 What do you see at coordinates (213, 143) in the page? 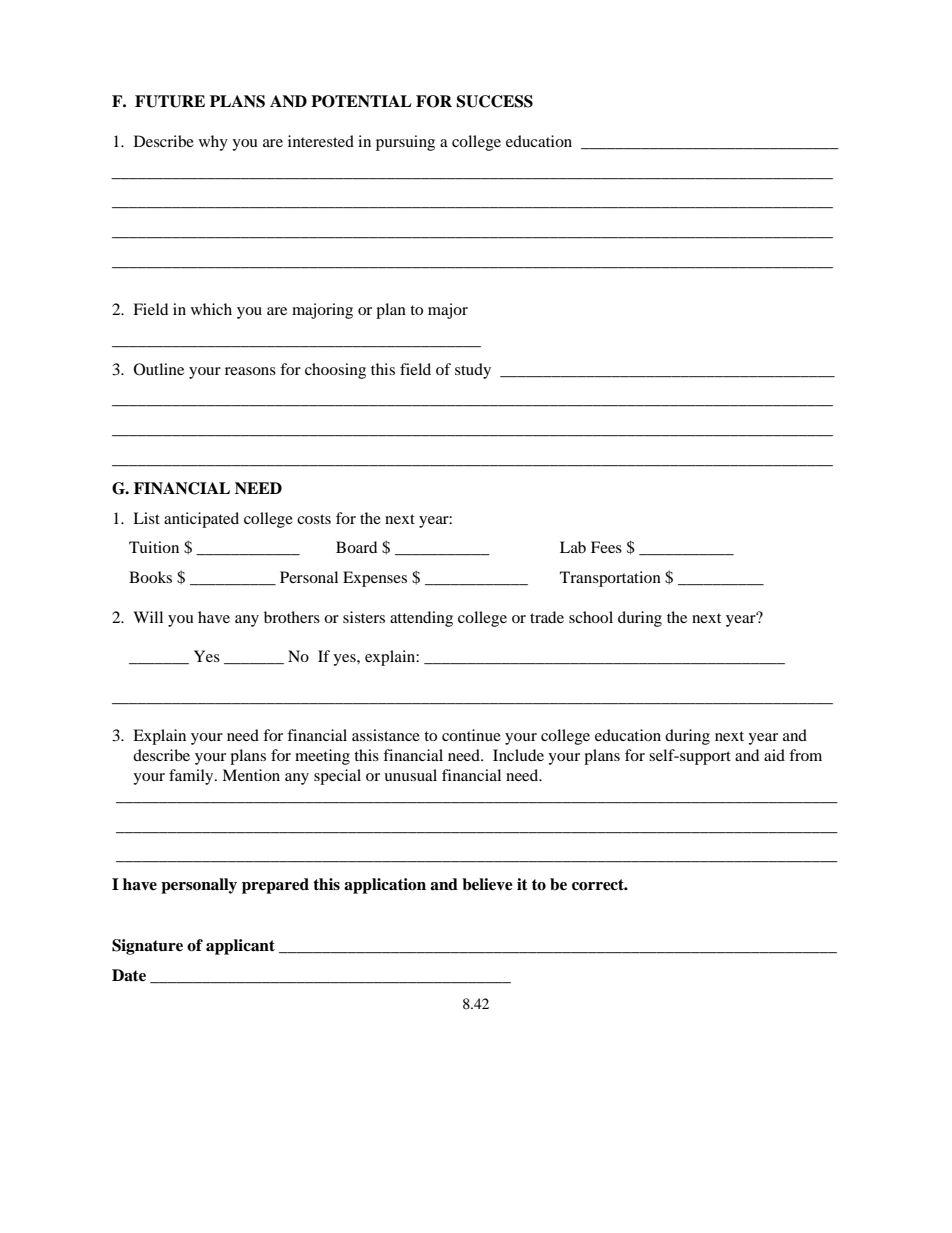
I see `why` at bounding box center [213, 143].
